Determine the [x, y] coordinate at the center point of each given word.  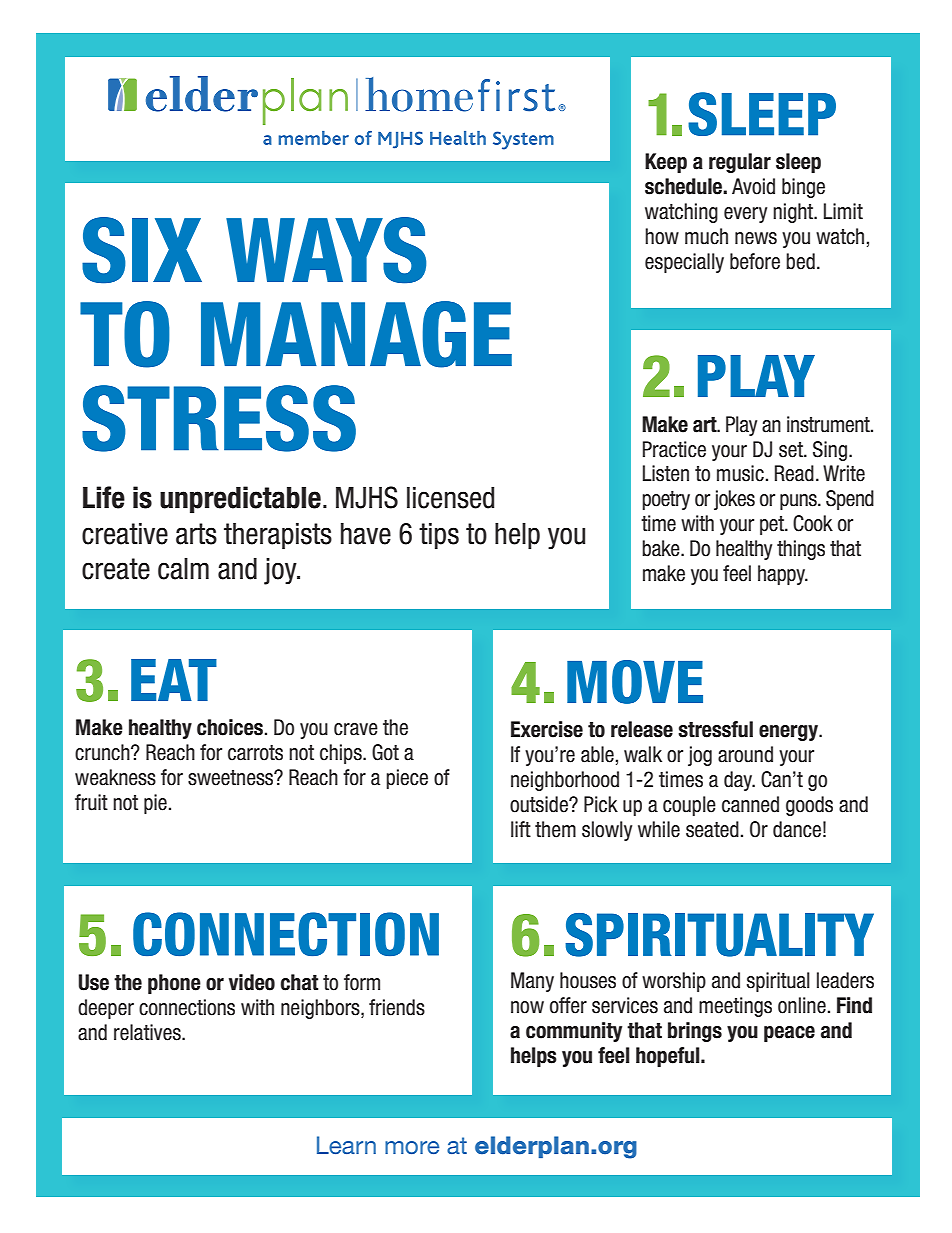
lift [521, 829]
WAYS [326, 250]
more [412, 1147]
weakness [115, 777]
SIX [142, 250]
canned [750, 804]
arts [196, 534]
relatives [148, 1032]
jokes [734, 500]
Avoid [753, 186]
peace [789, 1034]
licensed [450, 498]
